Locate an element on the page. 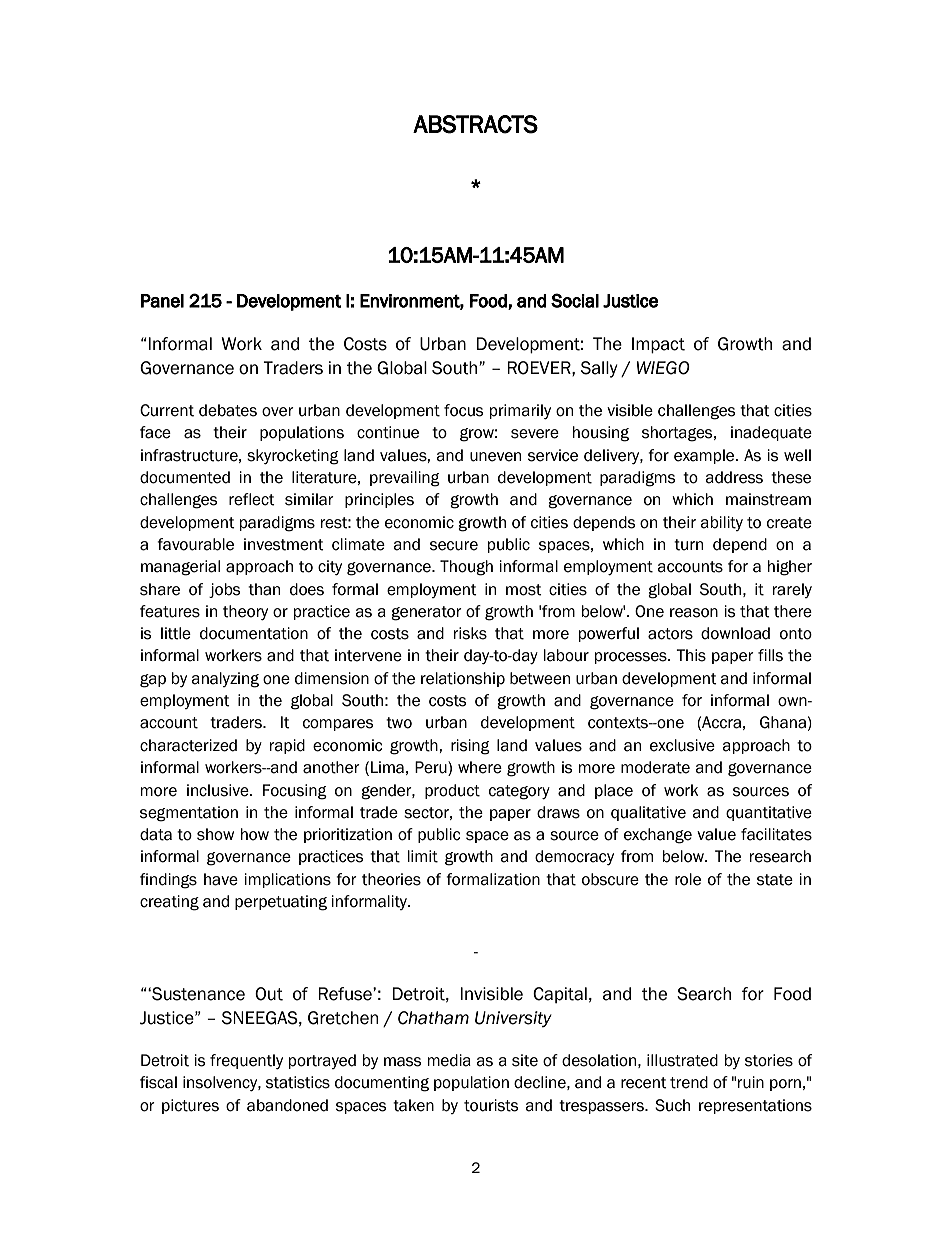 The width and height of the document is (952, 1233). frequently is located at coordinates (246, 1061).
